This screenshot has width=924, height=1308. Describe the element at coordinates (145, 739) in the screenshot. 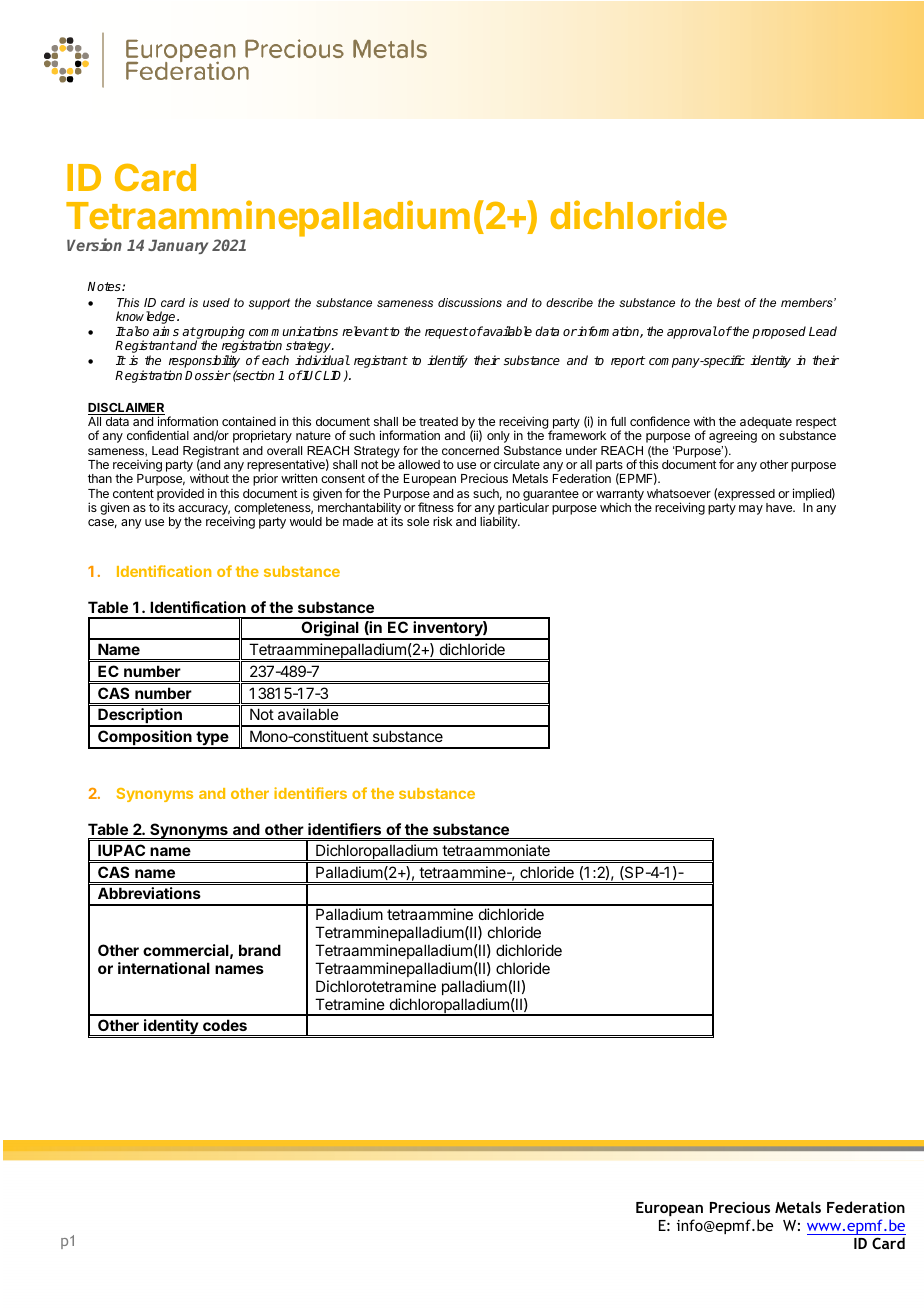

I see `Composition` at that location.
